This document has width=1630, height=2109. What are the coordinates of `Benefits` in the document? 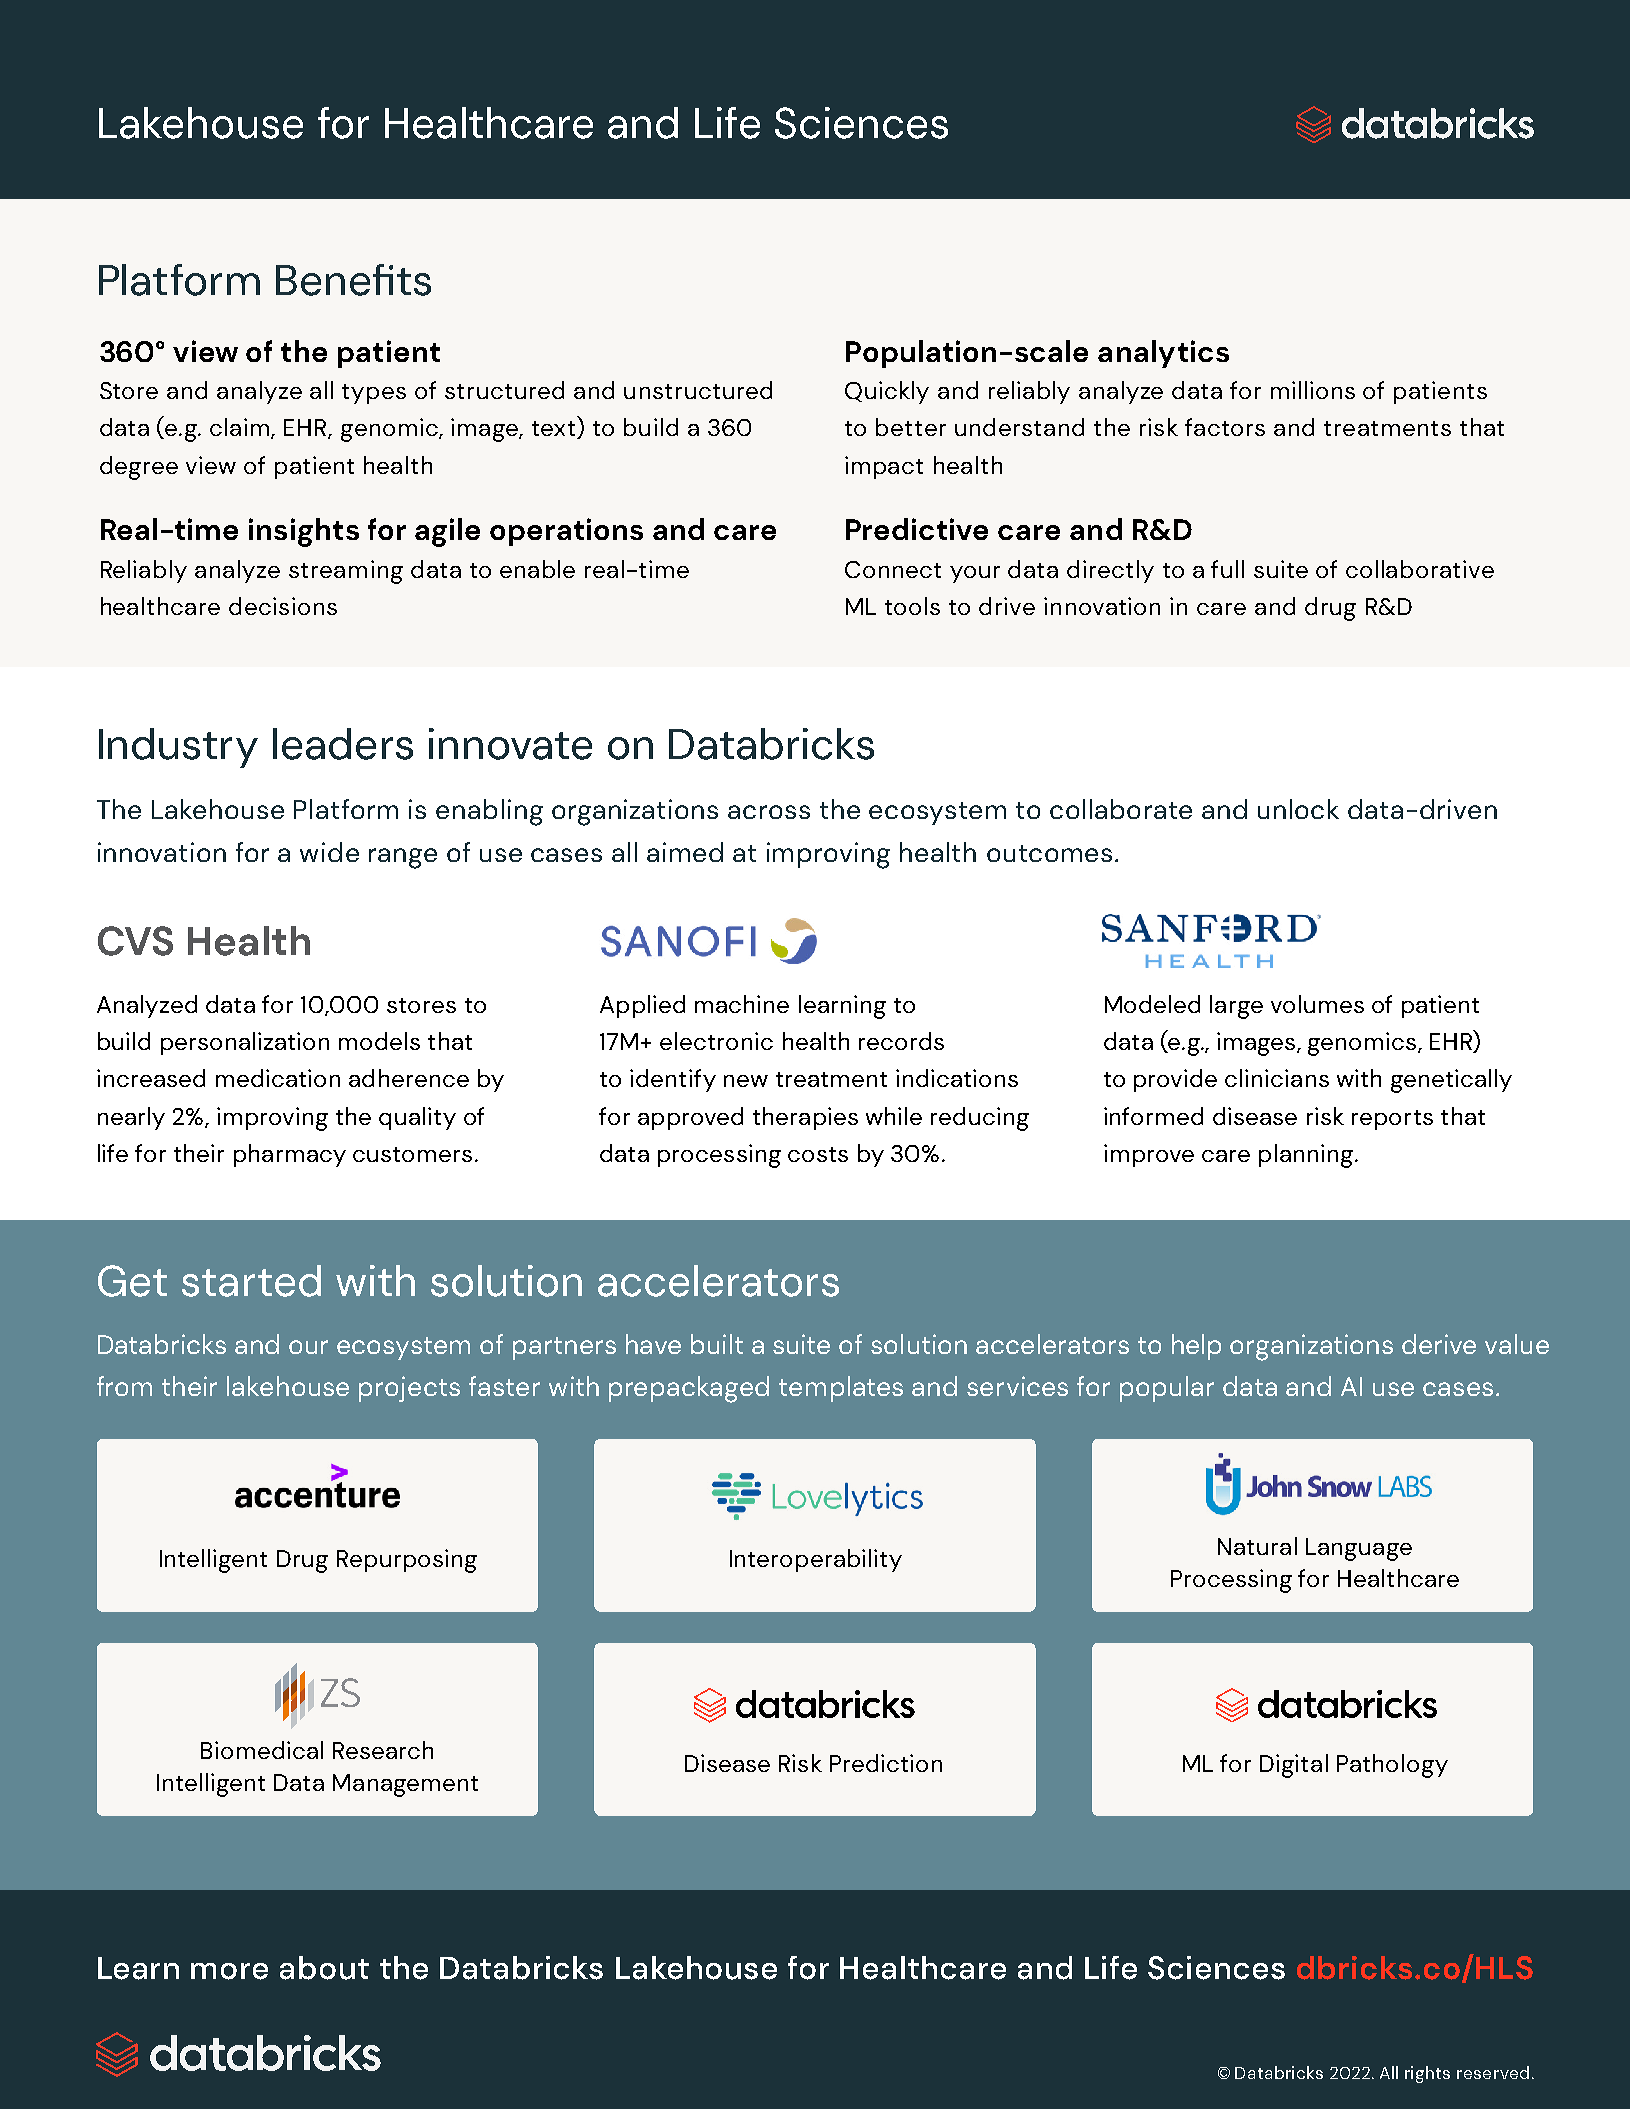 It's located at (353, 280).
